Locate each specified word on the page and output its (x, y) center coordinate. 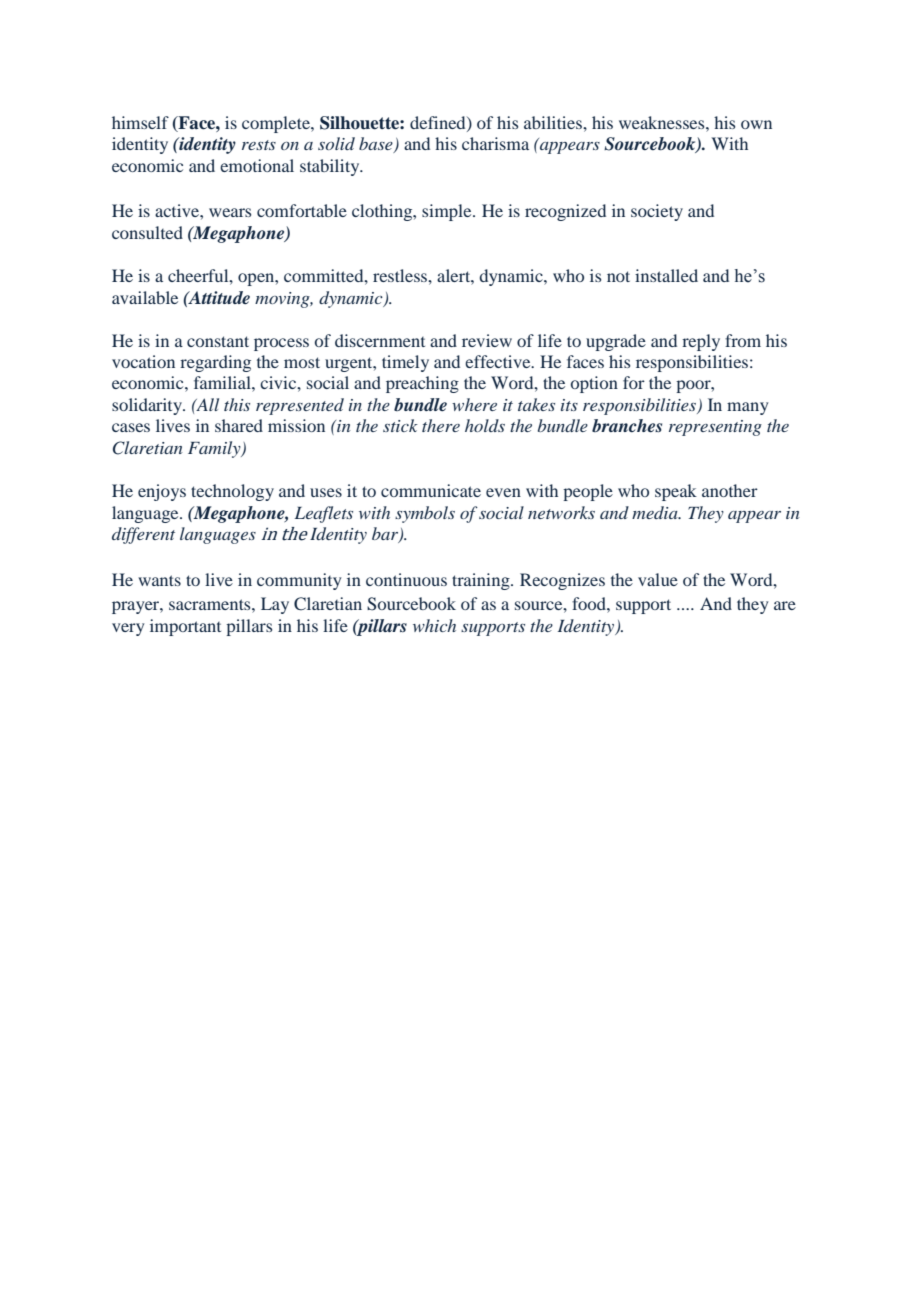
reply (701, 342)
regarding (215, 363)
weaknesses (663, 122)
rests (259, 145)
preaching (422, 384)
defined (439, 123)
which (434, 625)
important (185, 627)
